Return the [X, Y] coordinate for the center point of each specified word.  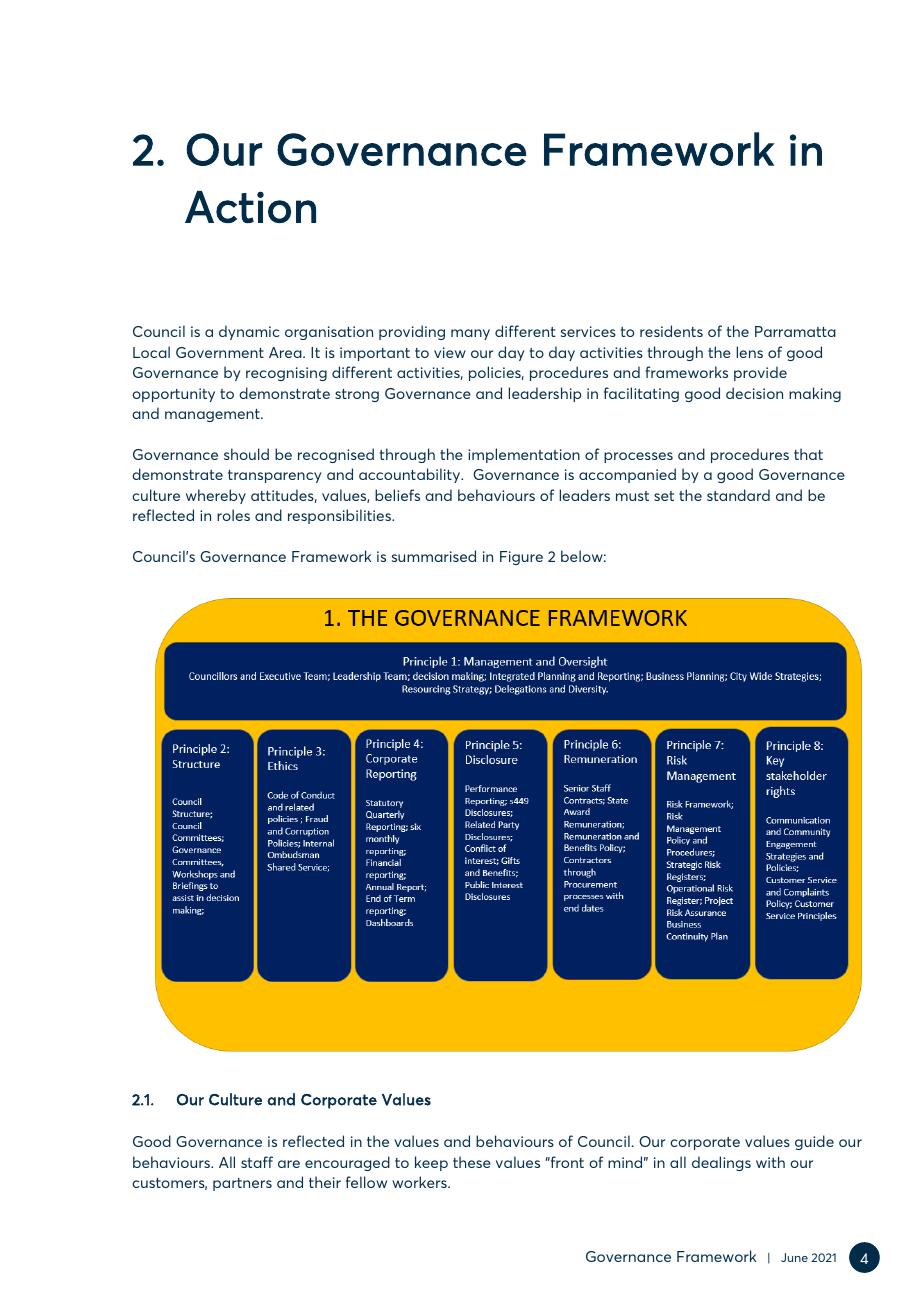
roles [233, 515]
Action [250, 207]
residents [671, 331]
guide [814, 1142]
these [472, 1162]
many [470, 334]
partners [242, 1184]
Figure [521, 558]
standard [738, 495]
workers [420, 1182]
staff [257, 1162]
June [794, 1257]
